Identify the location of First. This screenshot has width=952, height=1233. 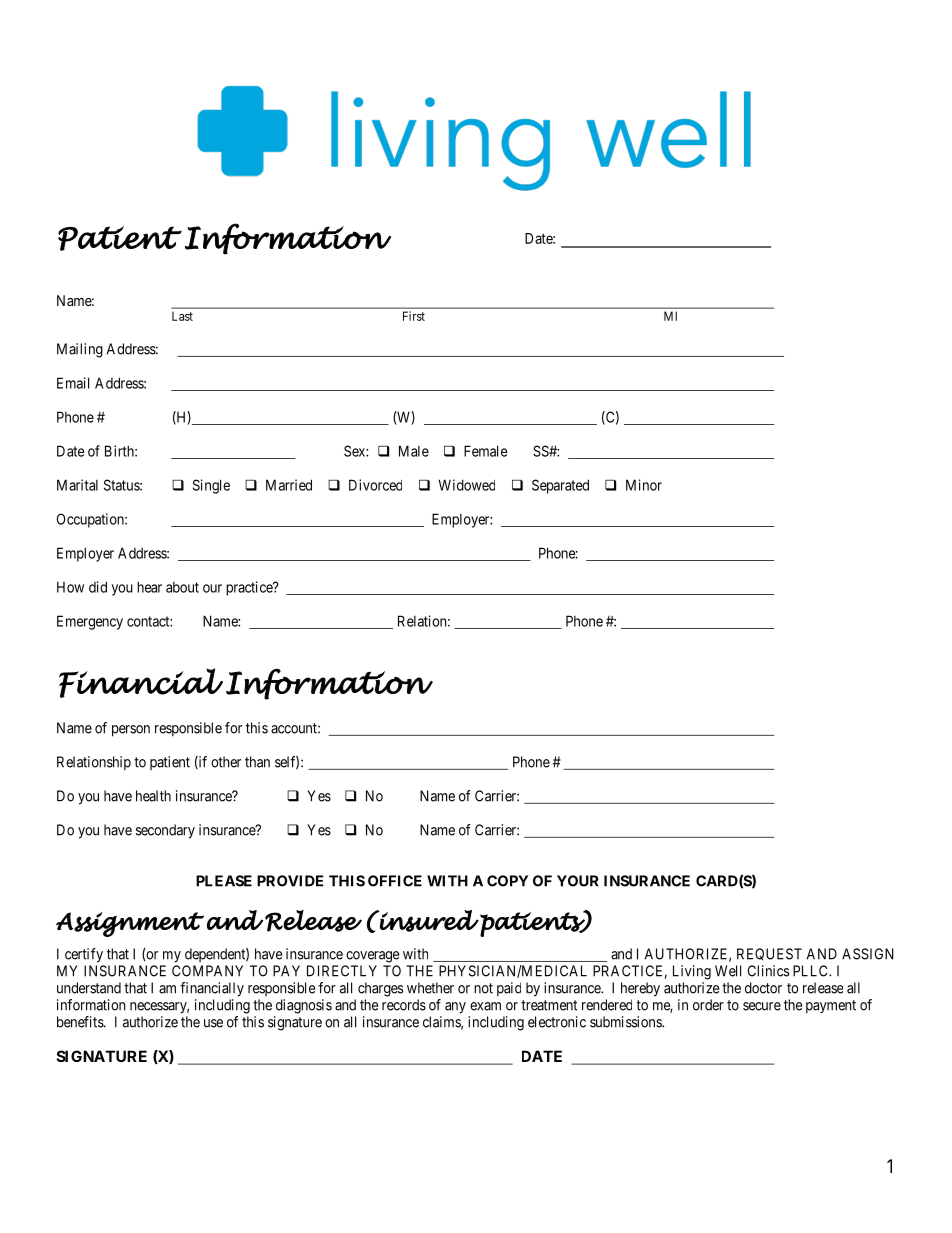
(414, 316).
